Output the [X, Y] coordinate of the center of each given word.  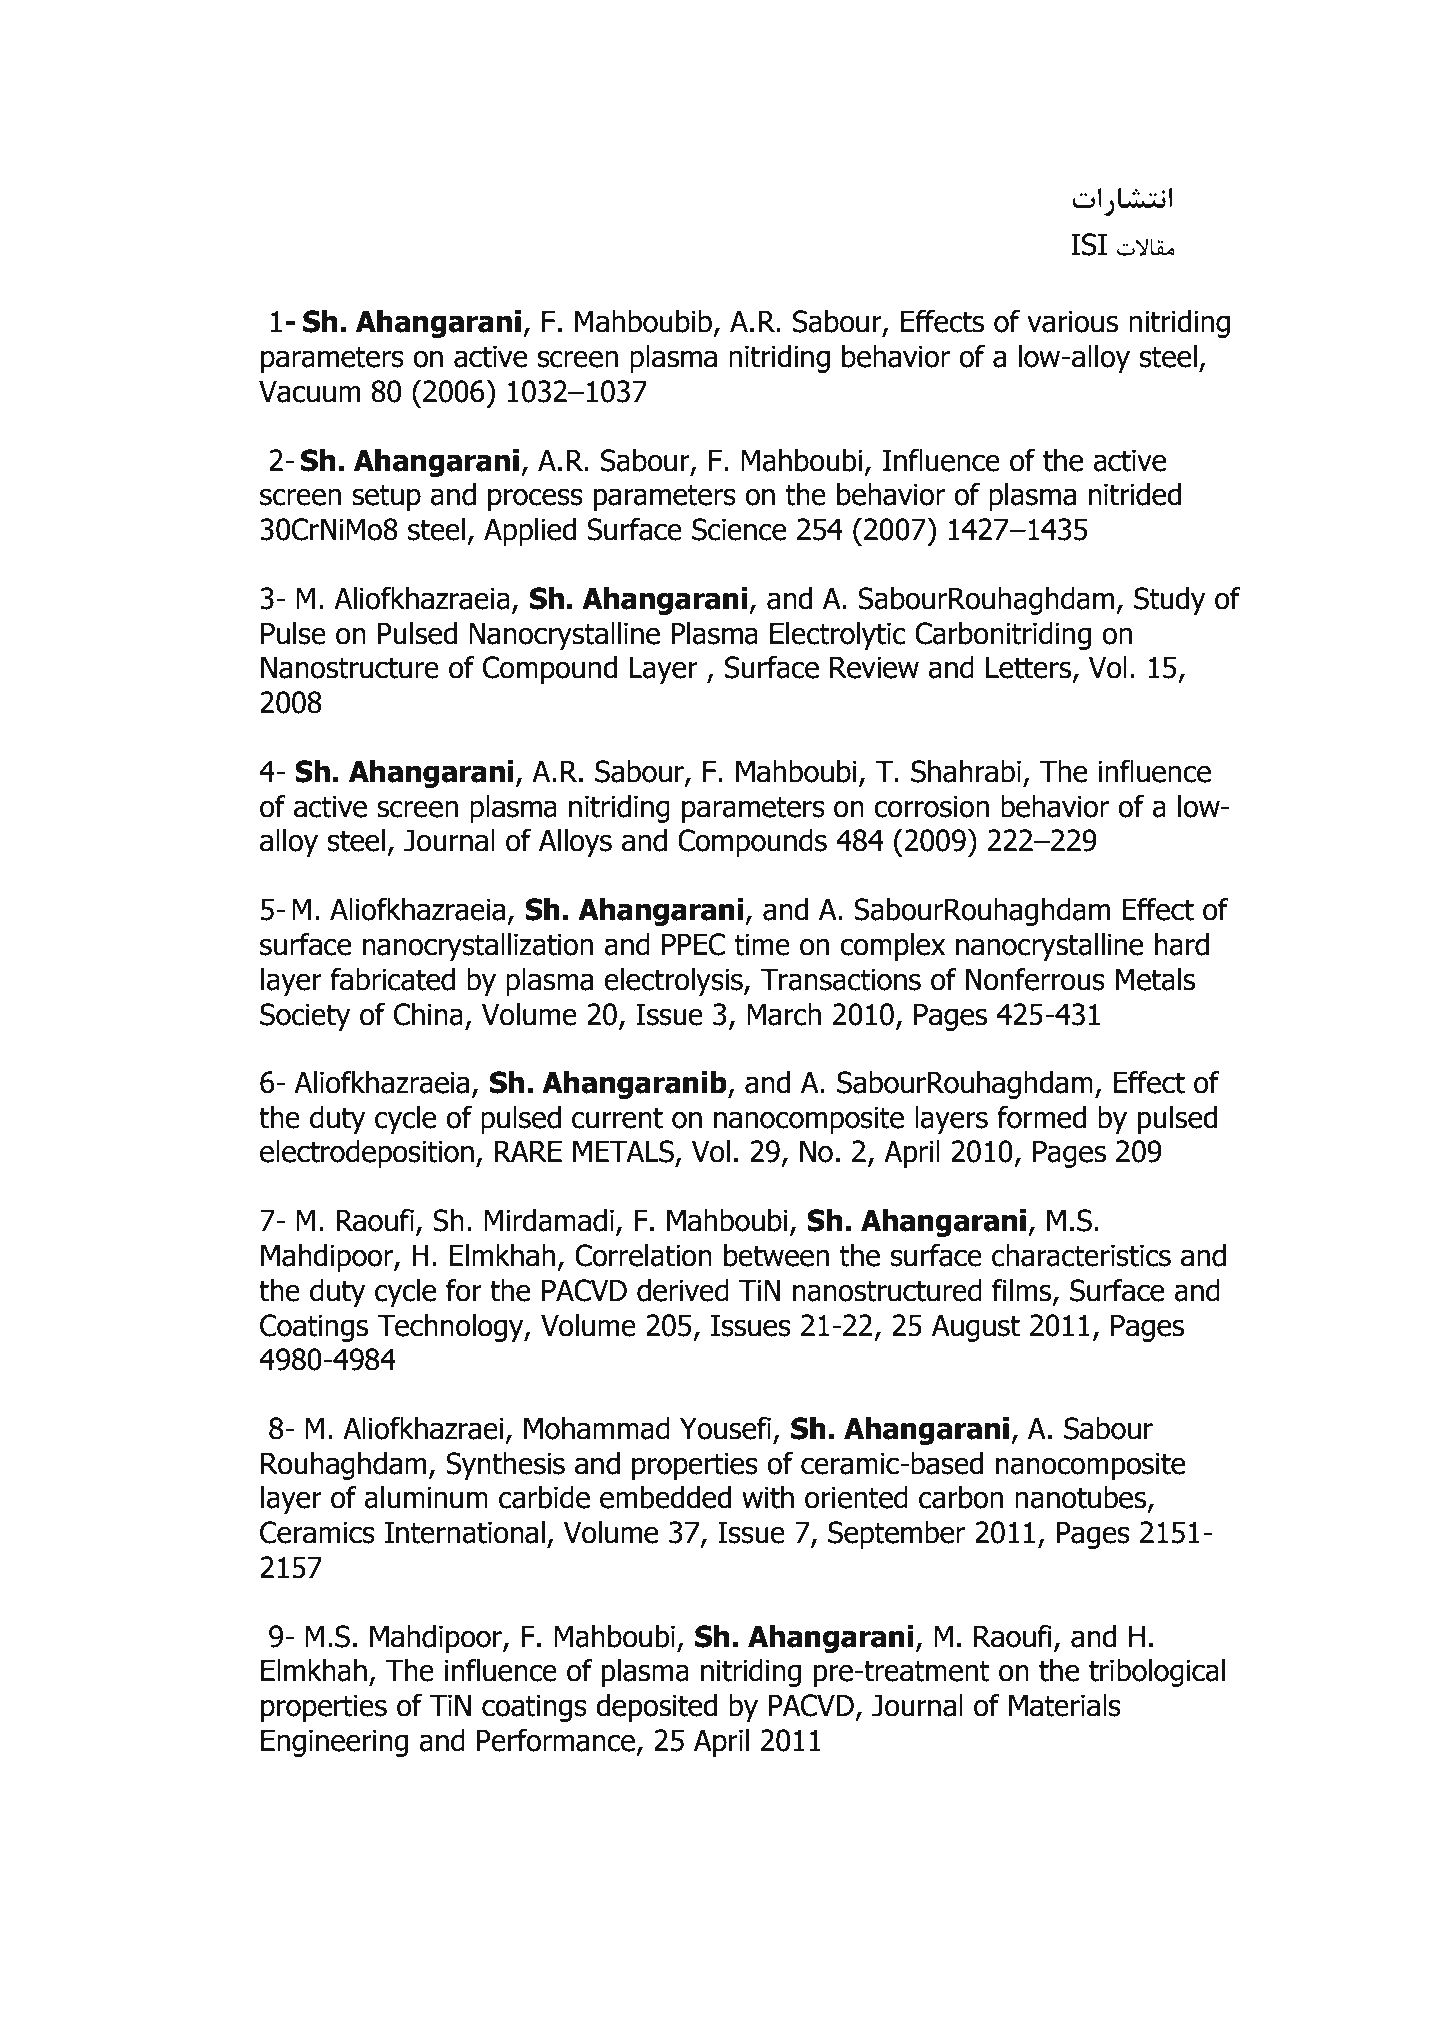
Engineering [334, 1743]
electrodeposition [367, 1154]
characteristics [1081, 1255]
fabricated [392, 979]
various [1072, 321]
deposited [656, 1708]
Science [739, 529]
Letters [1030, 668]
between [776, 1255]
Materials [1065, 1705]
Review [874, 667]
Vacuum [310, 391]
